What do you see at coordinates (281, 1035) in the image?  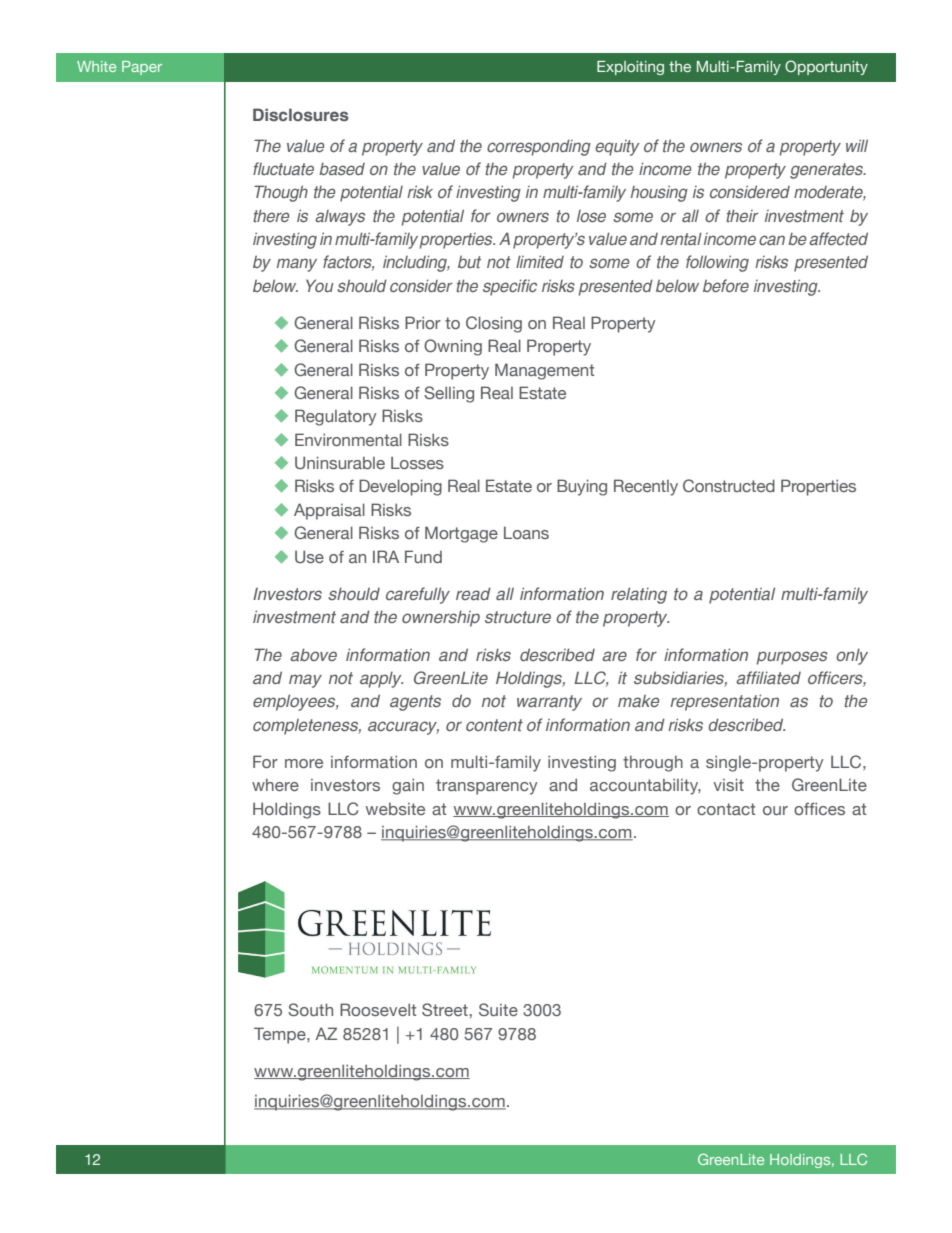 I see `Tempe` at bounding box center [281, 1035].
